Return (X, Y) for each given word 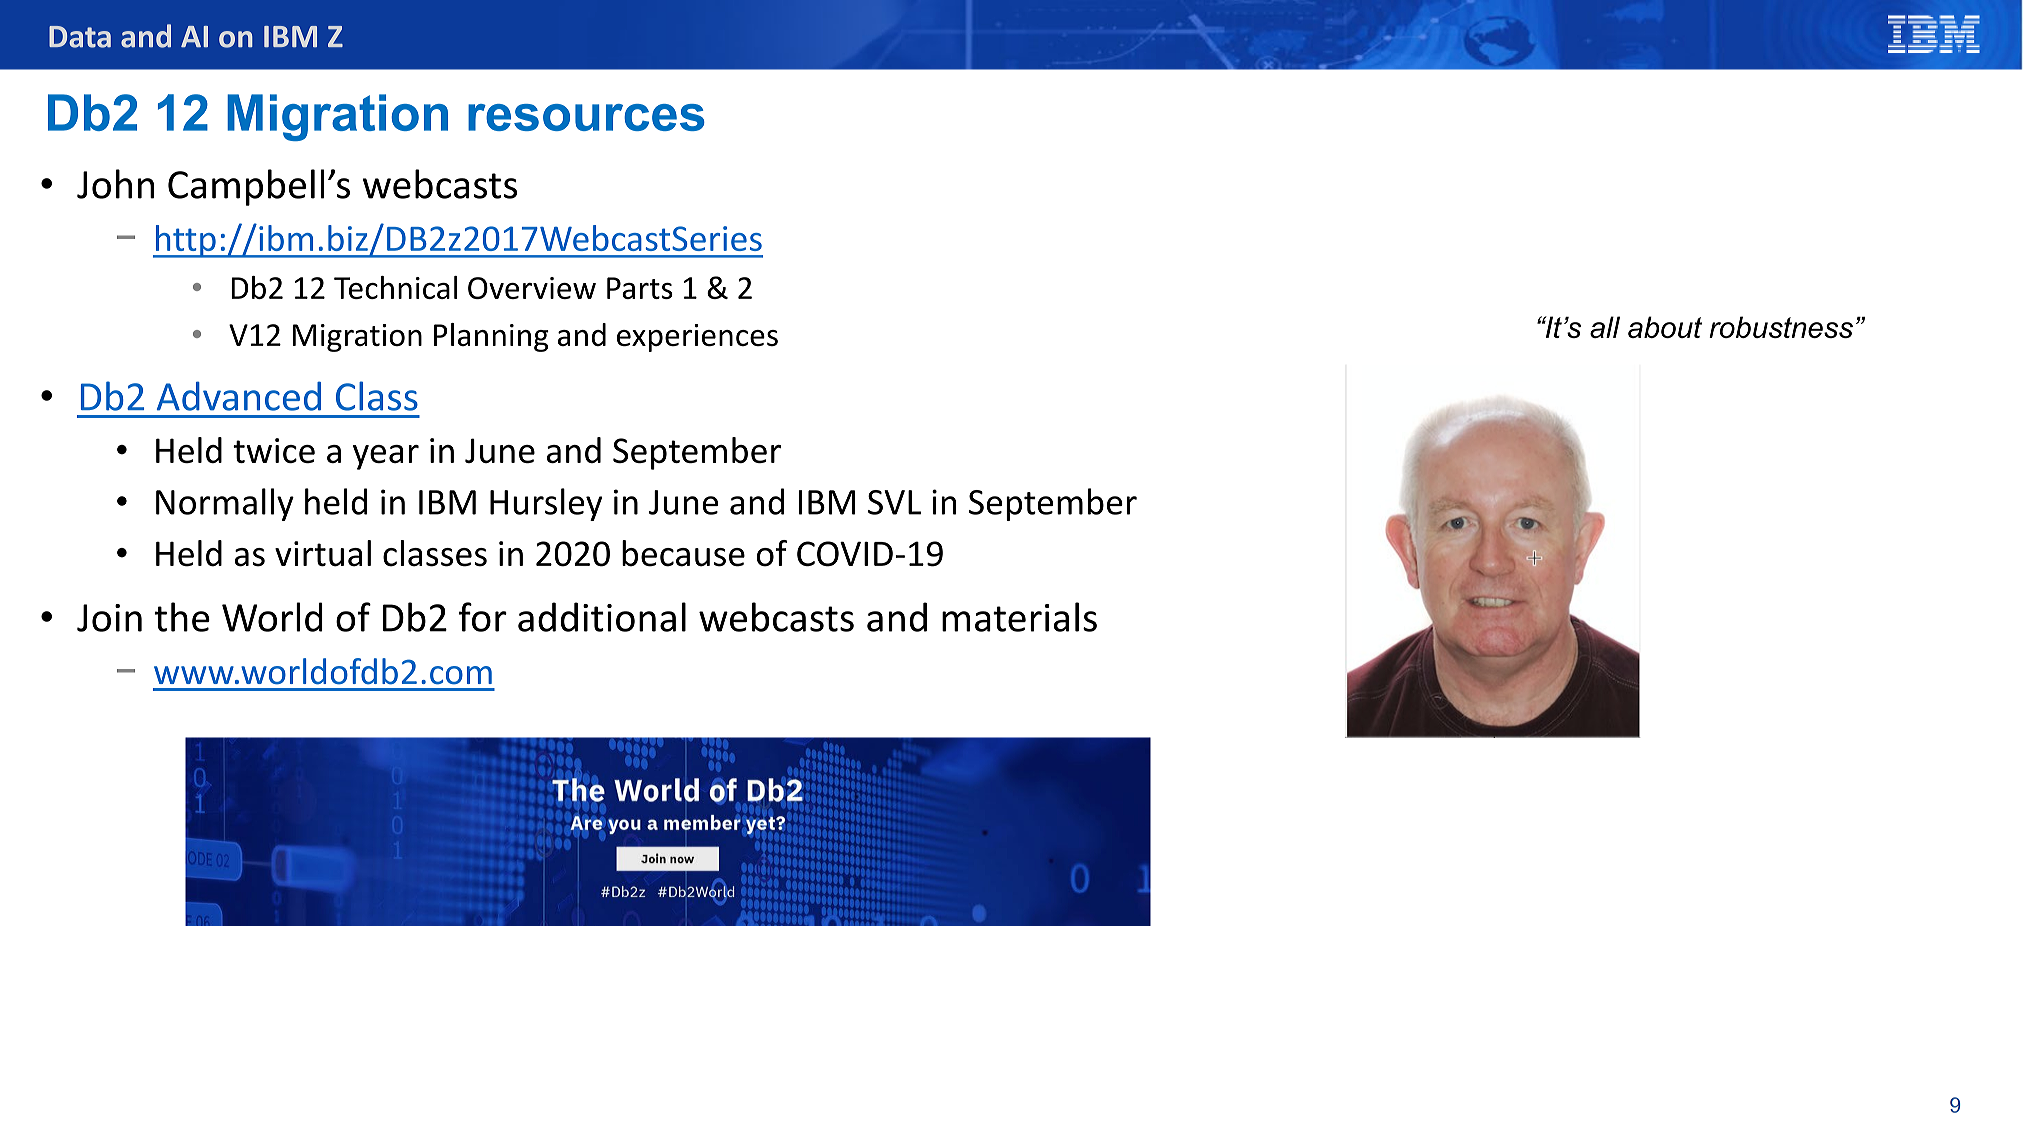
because (683, 553)
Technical (395, 287)
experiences (697, 338)
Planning (491, 337)
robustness (1781, 327)
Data (80, 37)
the (182, 617)
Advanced (239, 396)
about (1665, 327)
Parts (640, 288)
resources (586, 117)
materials (1019, 617)
